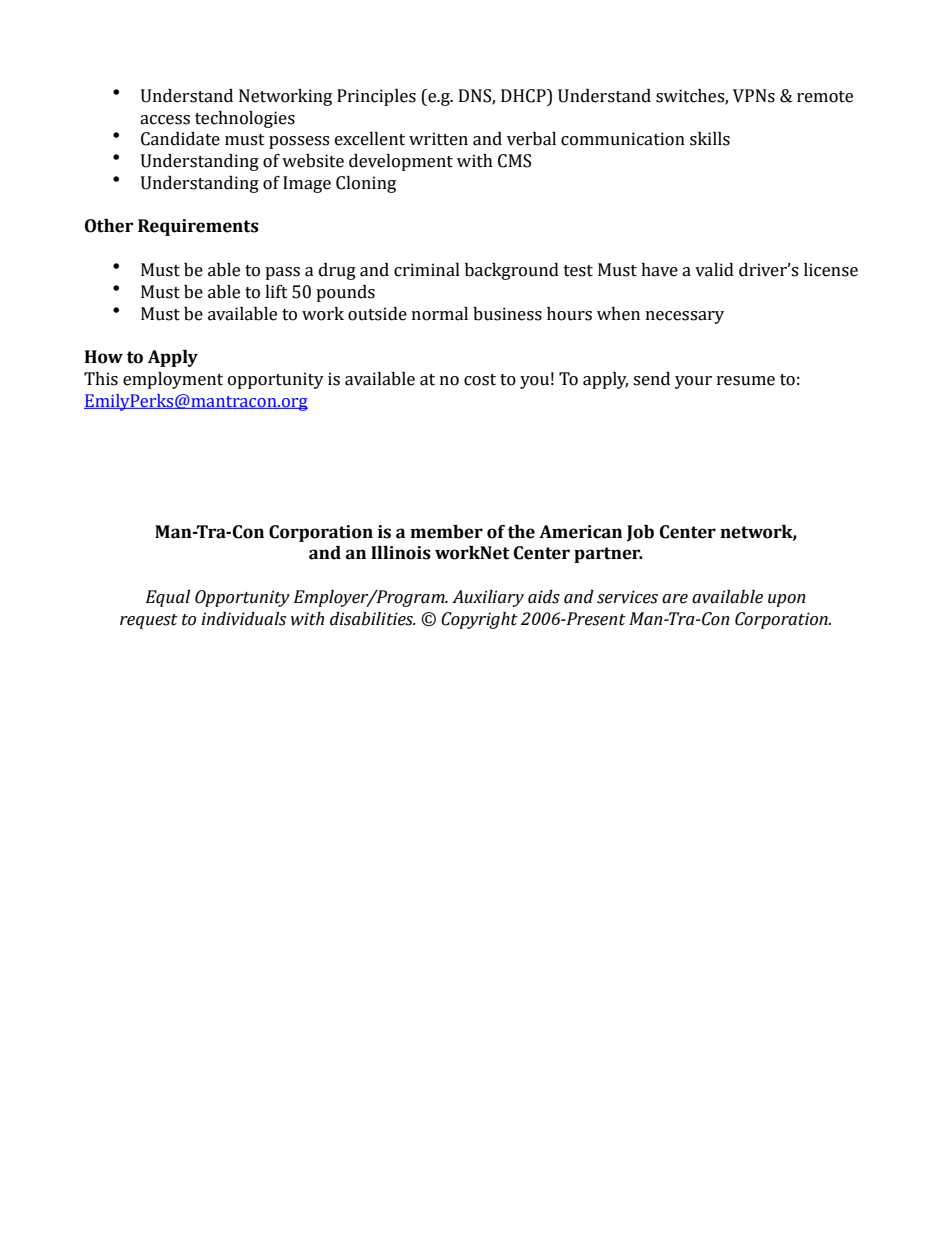 The width and height of the document is (952, 1233). Describe the element at coordinates (446, 532) in the document. I see `member` at that location.
